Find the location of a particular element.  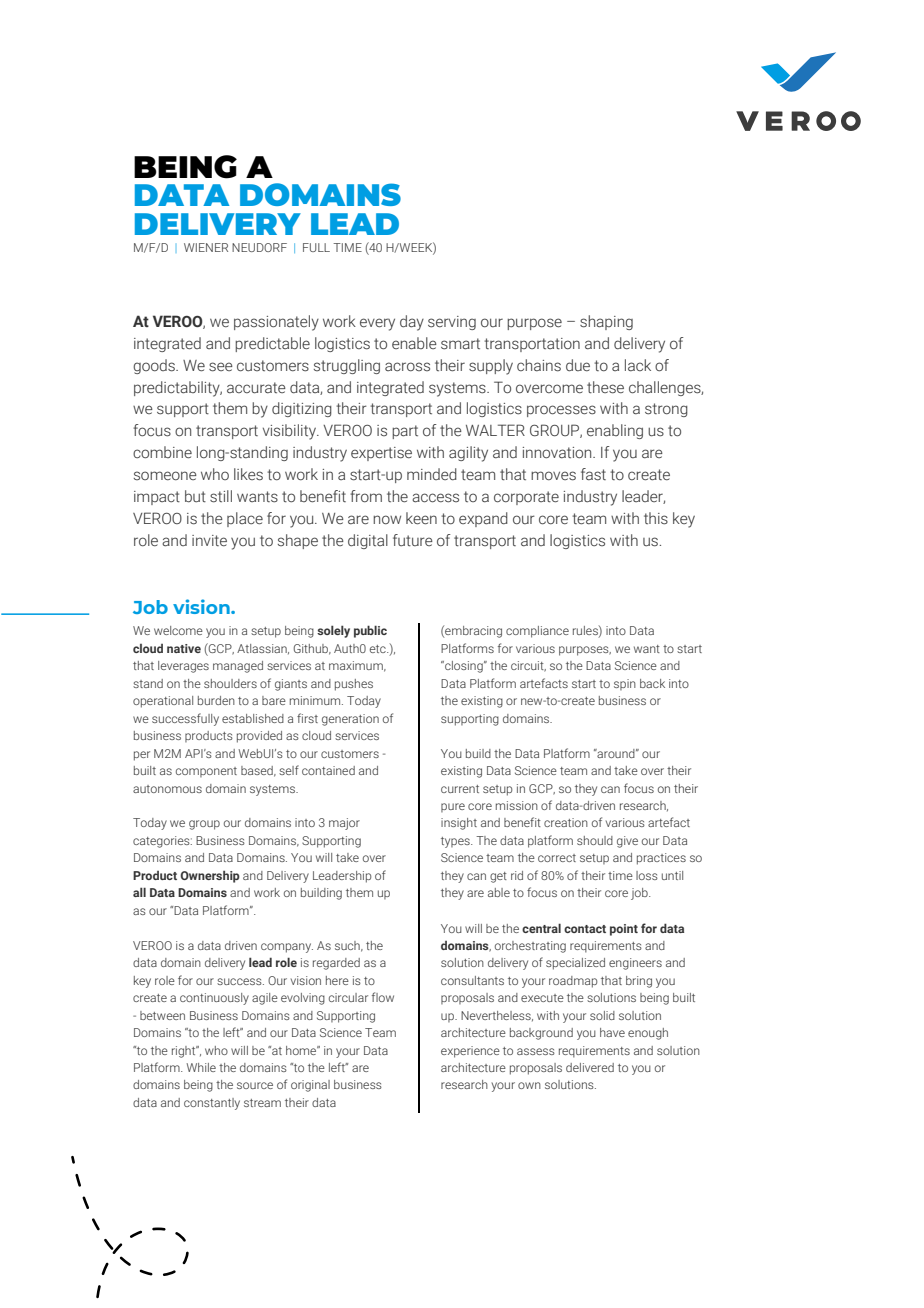

spin is located at coordinates (625, 684).
